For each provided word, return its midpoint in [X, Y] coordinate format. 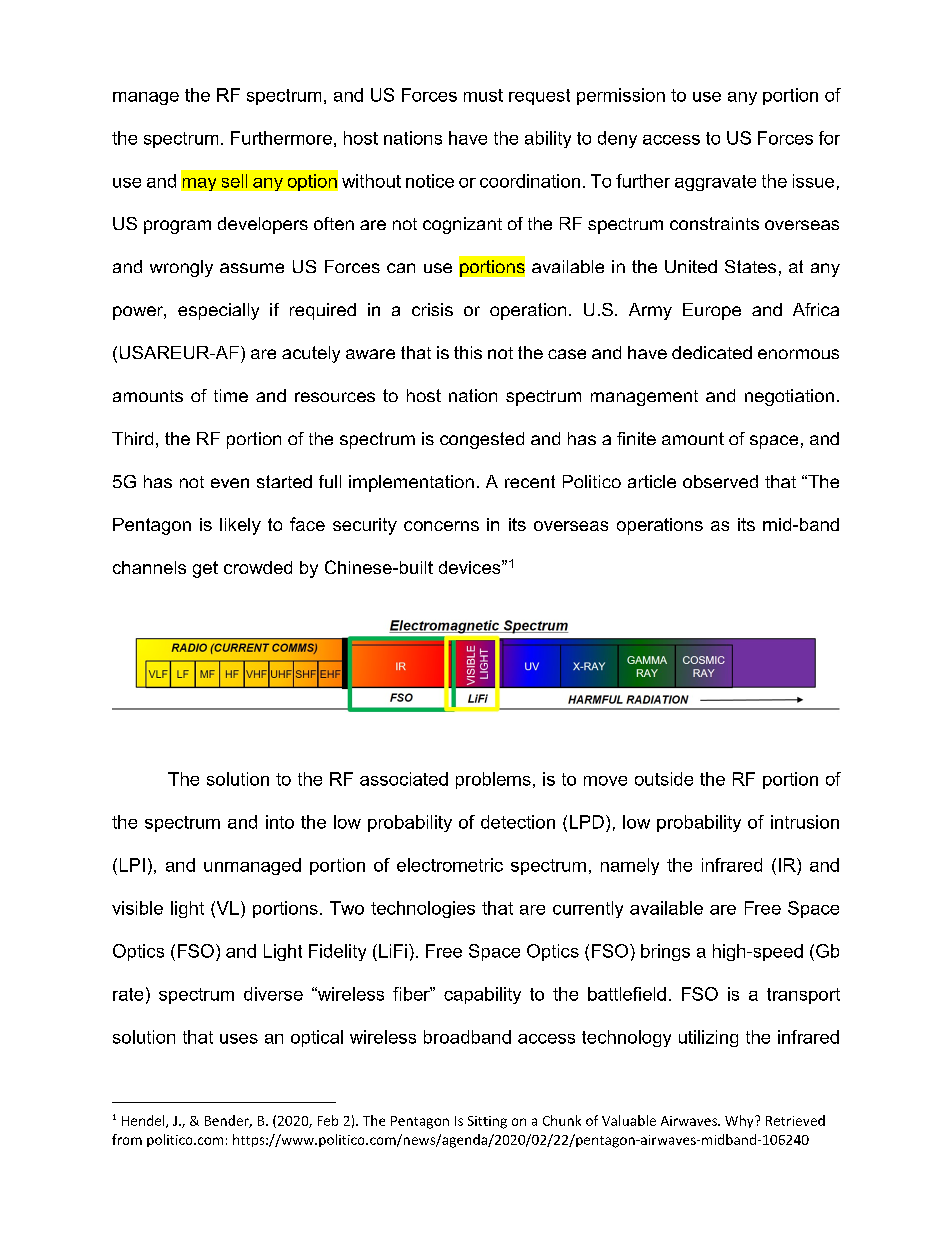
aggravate [715, 183]
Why [740, 1121]
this [468, 352]
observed [720, 481]
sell [234, 181]
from [127, 1139]
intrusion [805, 822]
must [483, 95]
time [231, 395]
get [205, 569]
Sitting [487, 1122]
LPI [132, 865]
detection [518, 822]
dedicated [712, 352]
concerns [441, 526]
